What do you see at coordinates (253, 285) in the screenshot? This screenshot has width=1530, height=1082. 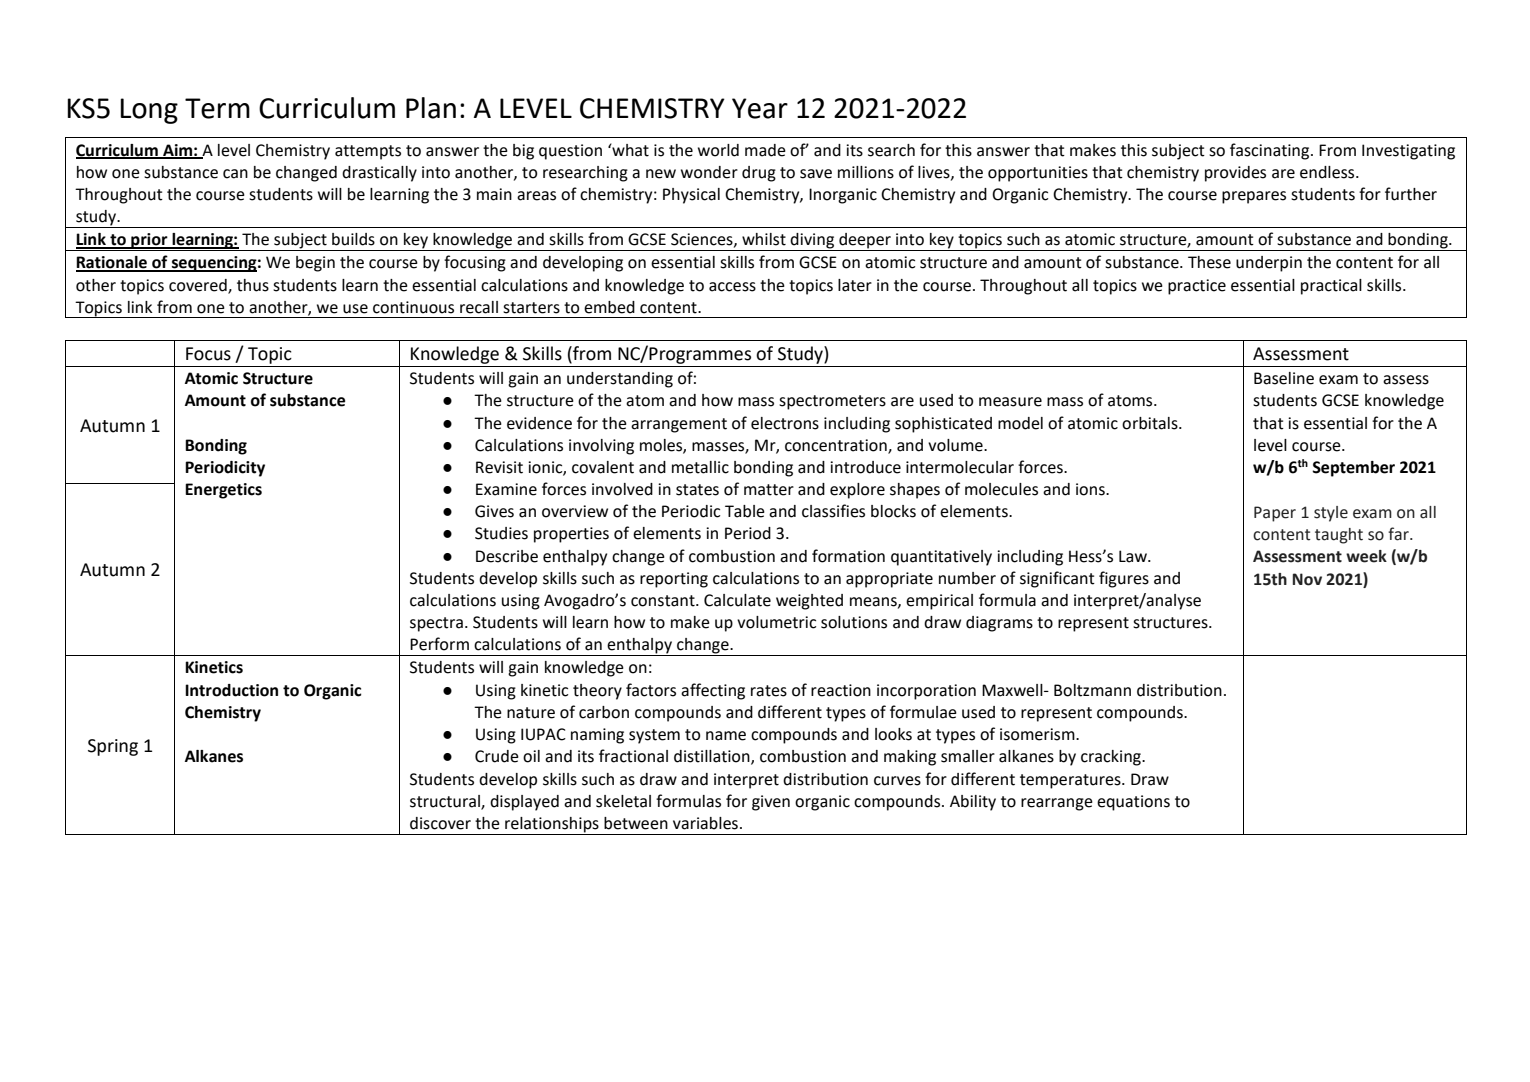 I see `thus` at bounding box center [253, 285].
